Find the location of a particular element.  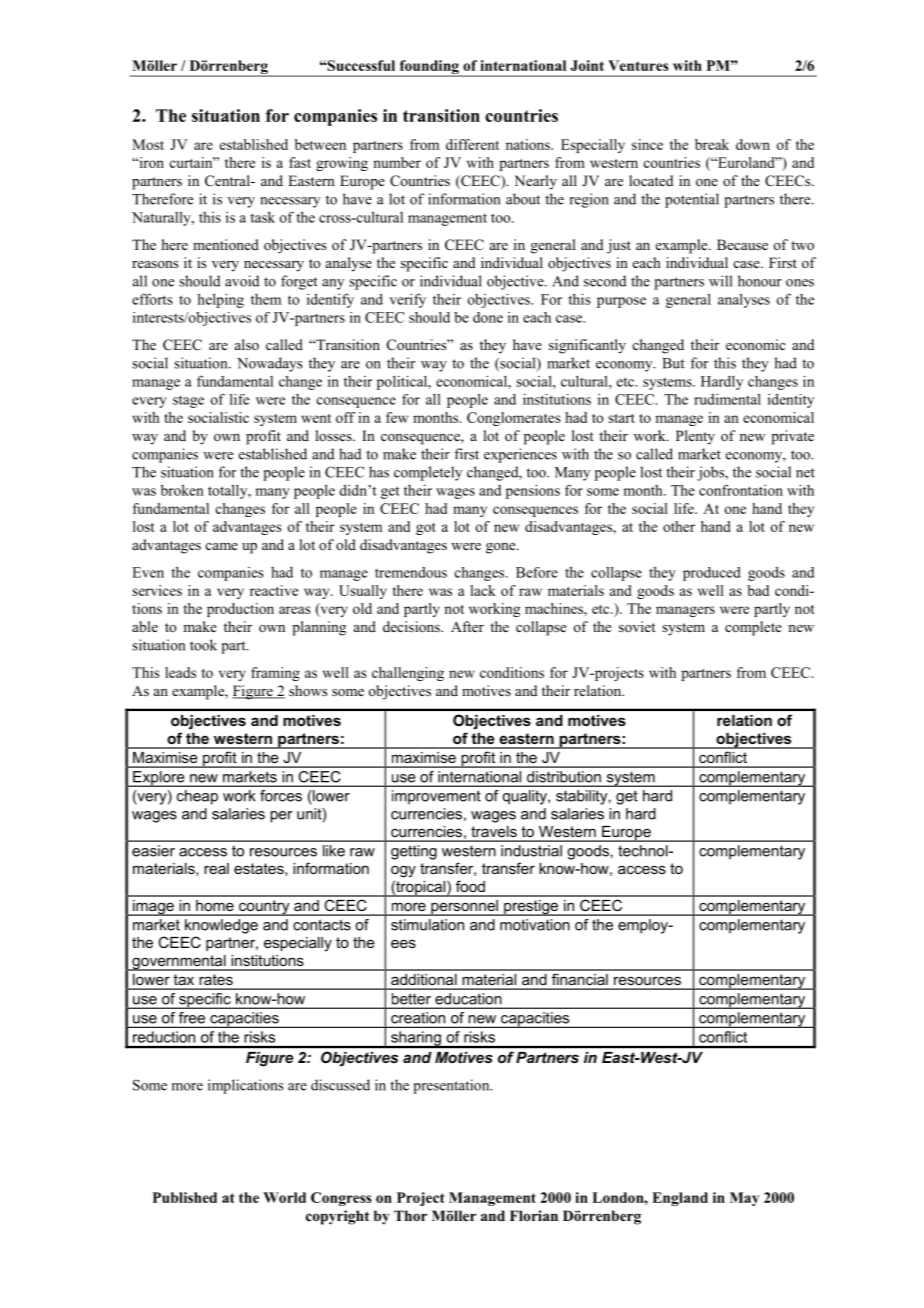

real is located at coordinates (216, 868).
